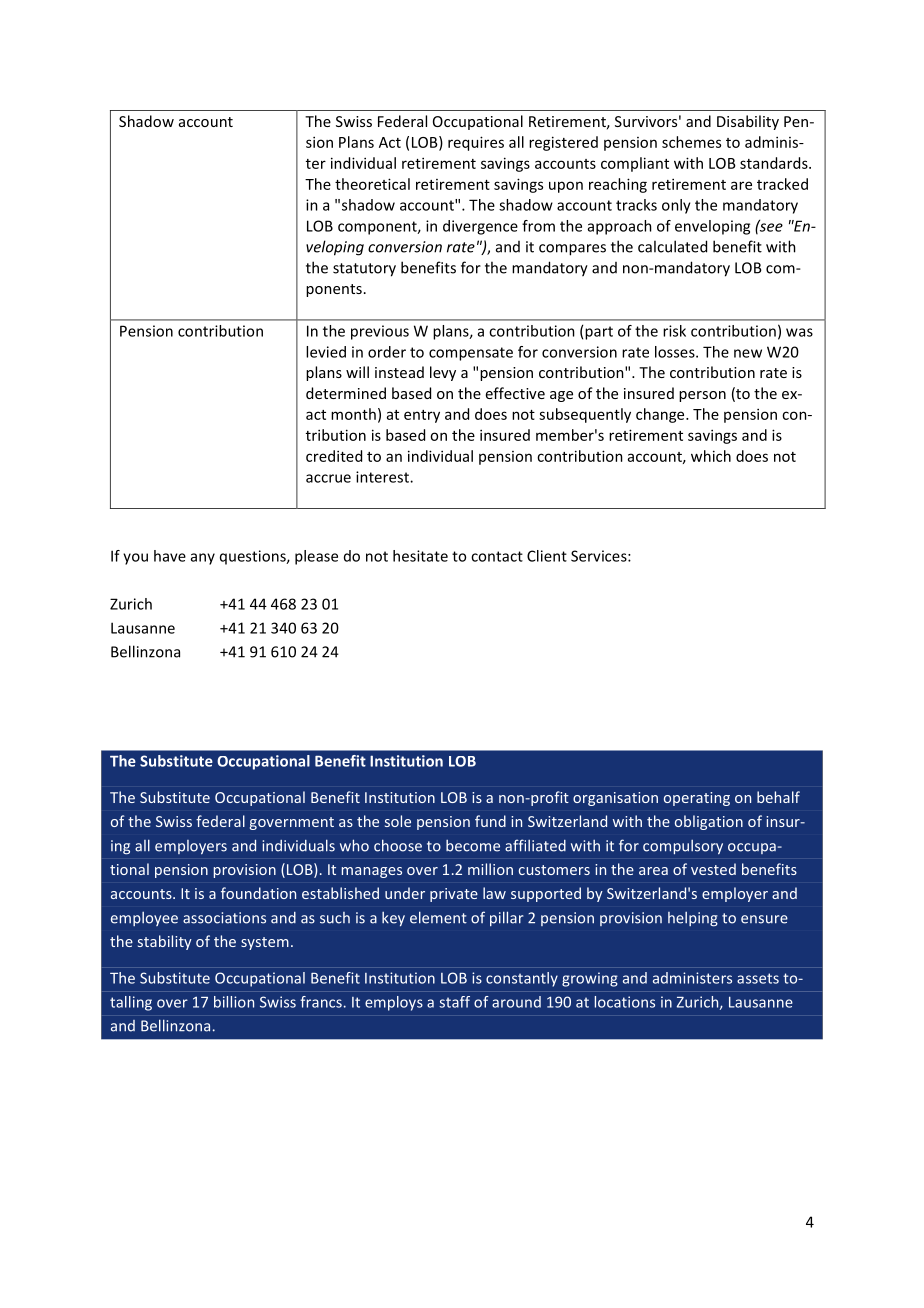 The image size is (924, 1308). Describe the element at coordinates (234, 1002) in the screenshot. I see `billion` at that location.
